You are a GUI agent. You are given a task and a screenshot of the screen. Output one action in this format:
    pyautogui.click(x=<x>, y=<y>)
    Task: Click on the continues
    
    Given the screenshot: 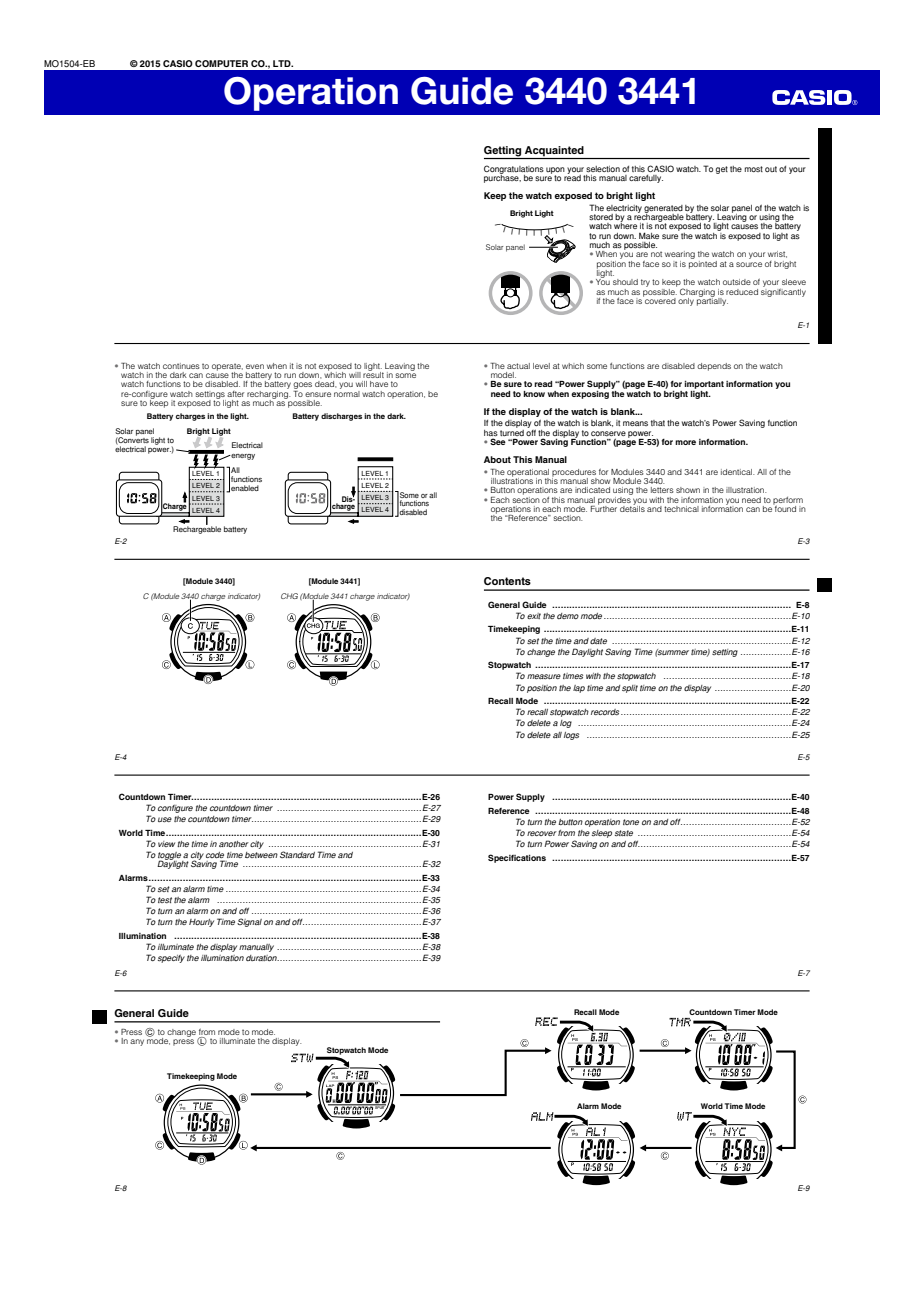 What is the action you would take?
    pyautogui.click(x=181, y=366)
